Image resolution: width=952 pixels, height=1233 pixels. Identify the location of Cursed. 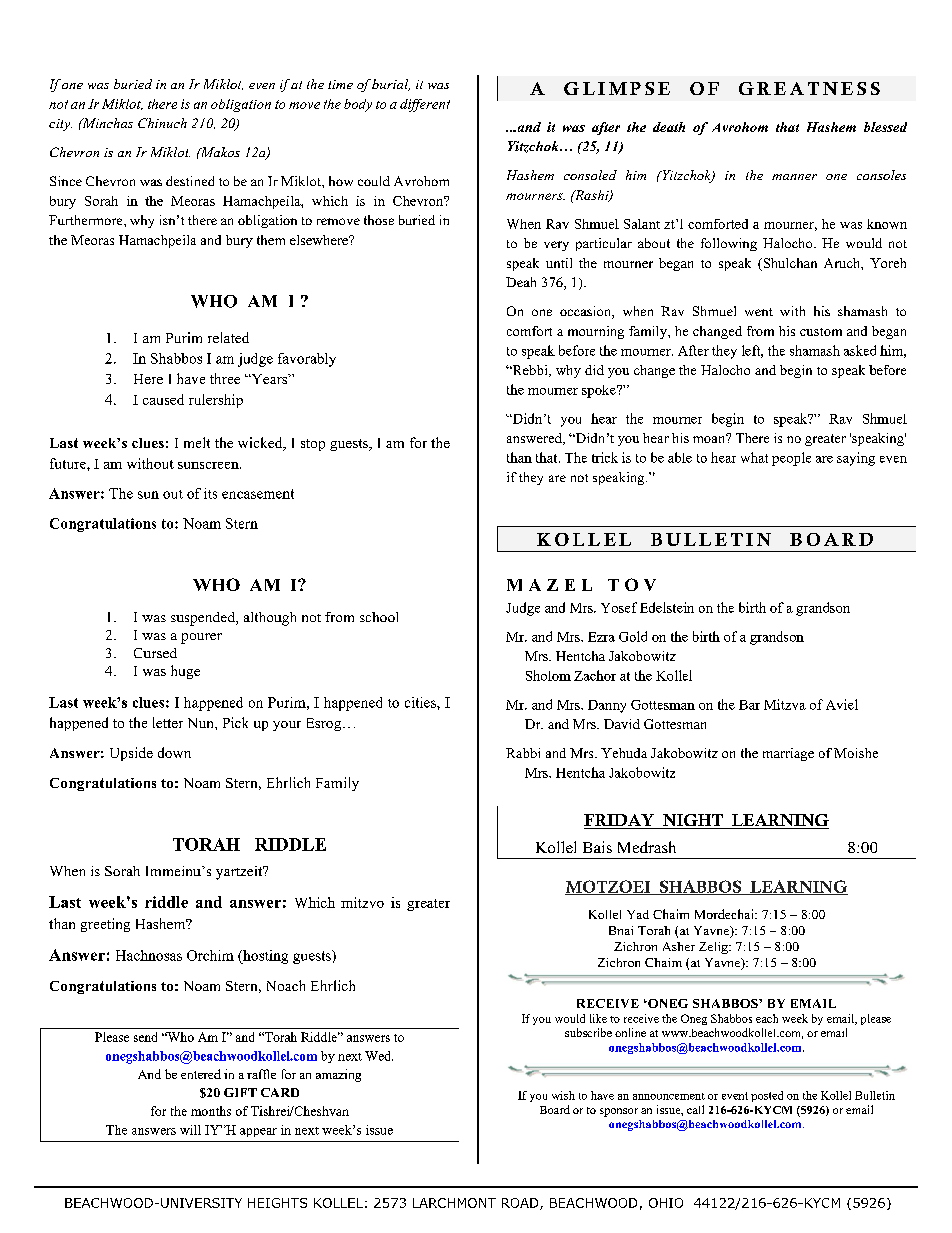
(155, 653).
